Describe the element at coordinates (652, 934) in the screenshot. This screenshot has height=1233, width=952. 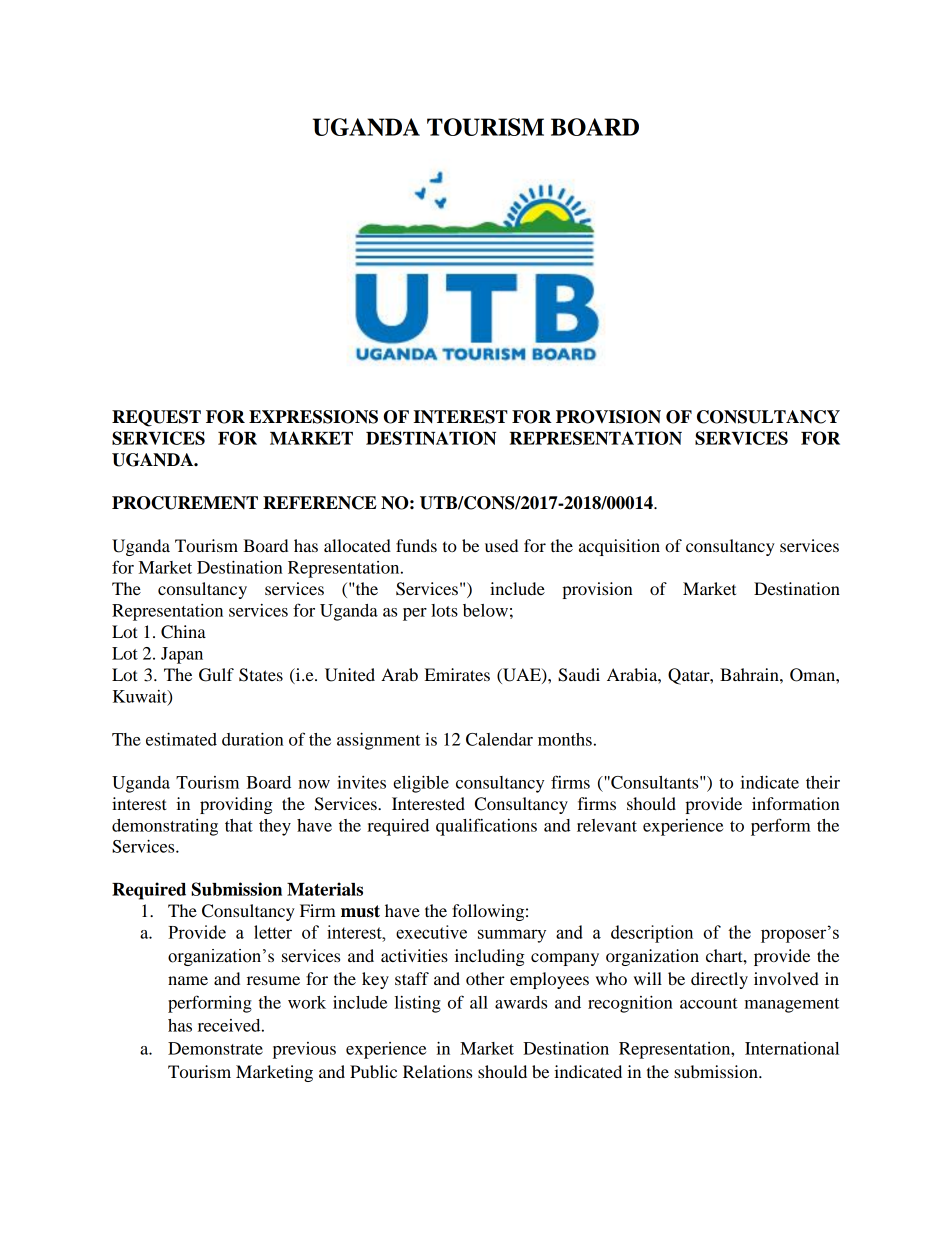
I see `description` at that location.
